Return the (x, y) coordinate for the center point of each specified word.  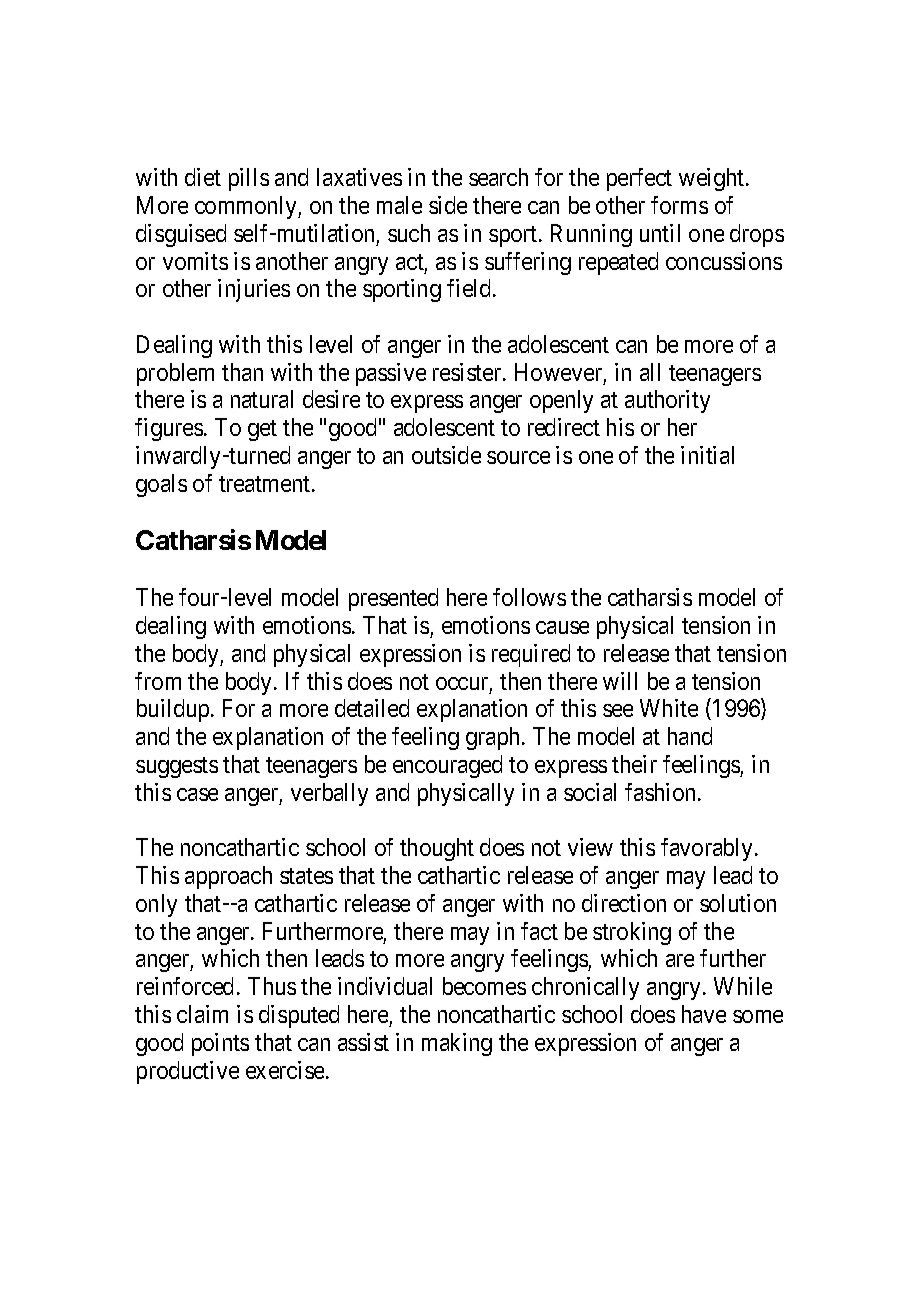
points (220, 1044)
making (457, 1044)
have (704, 1014)
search (498, 177)
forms (679, 205)
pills (249, 179)
